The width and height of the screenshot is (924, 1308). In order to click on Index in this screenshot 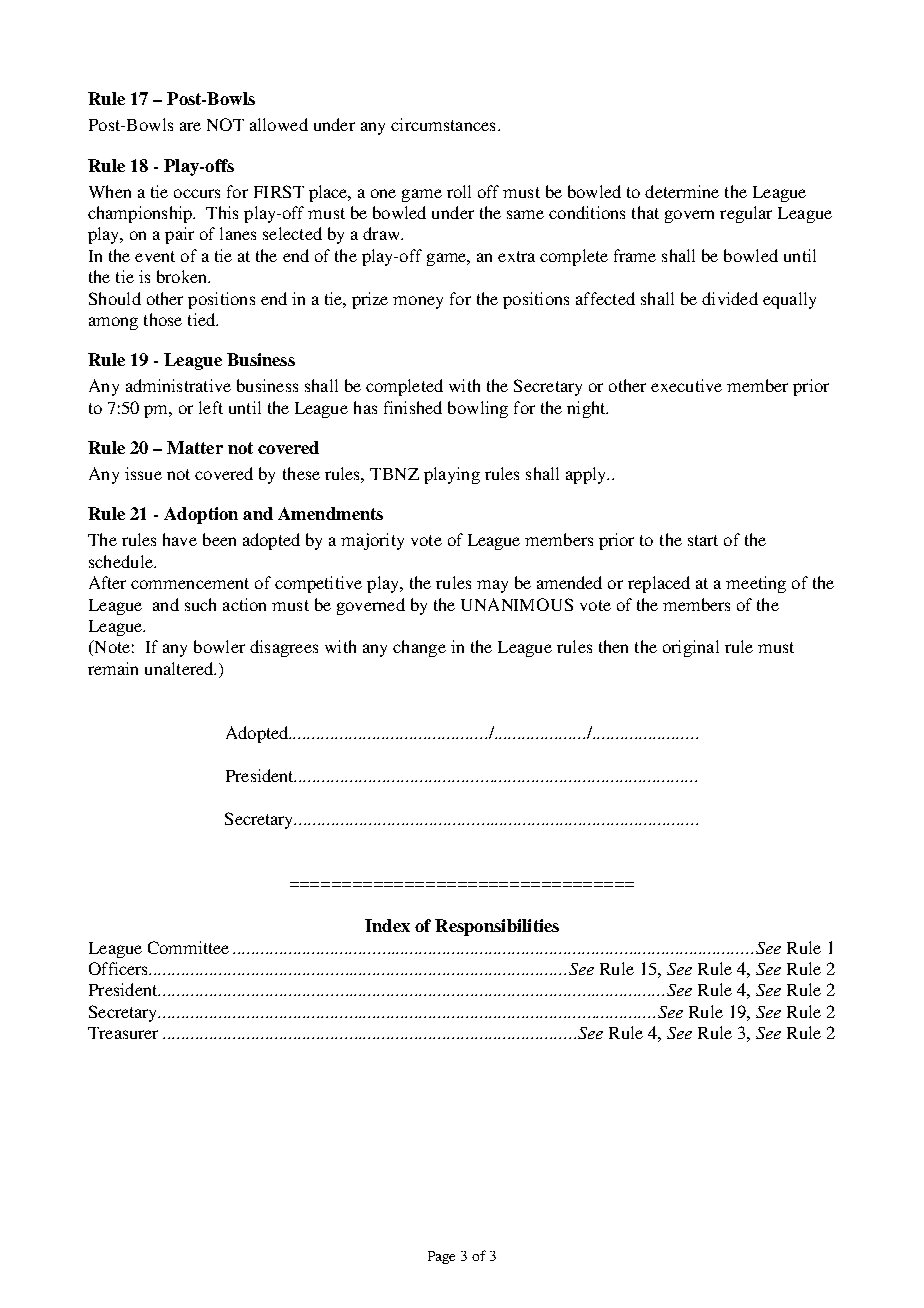, I will do `click(387, 925)`.
